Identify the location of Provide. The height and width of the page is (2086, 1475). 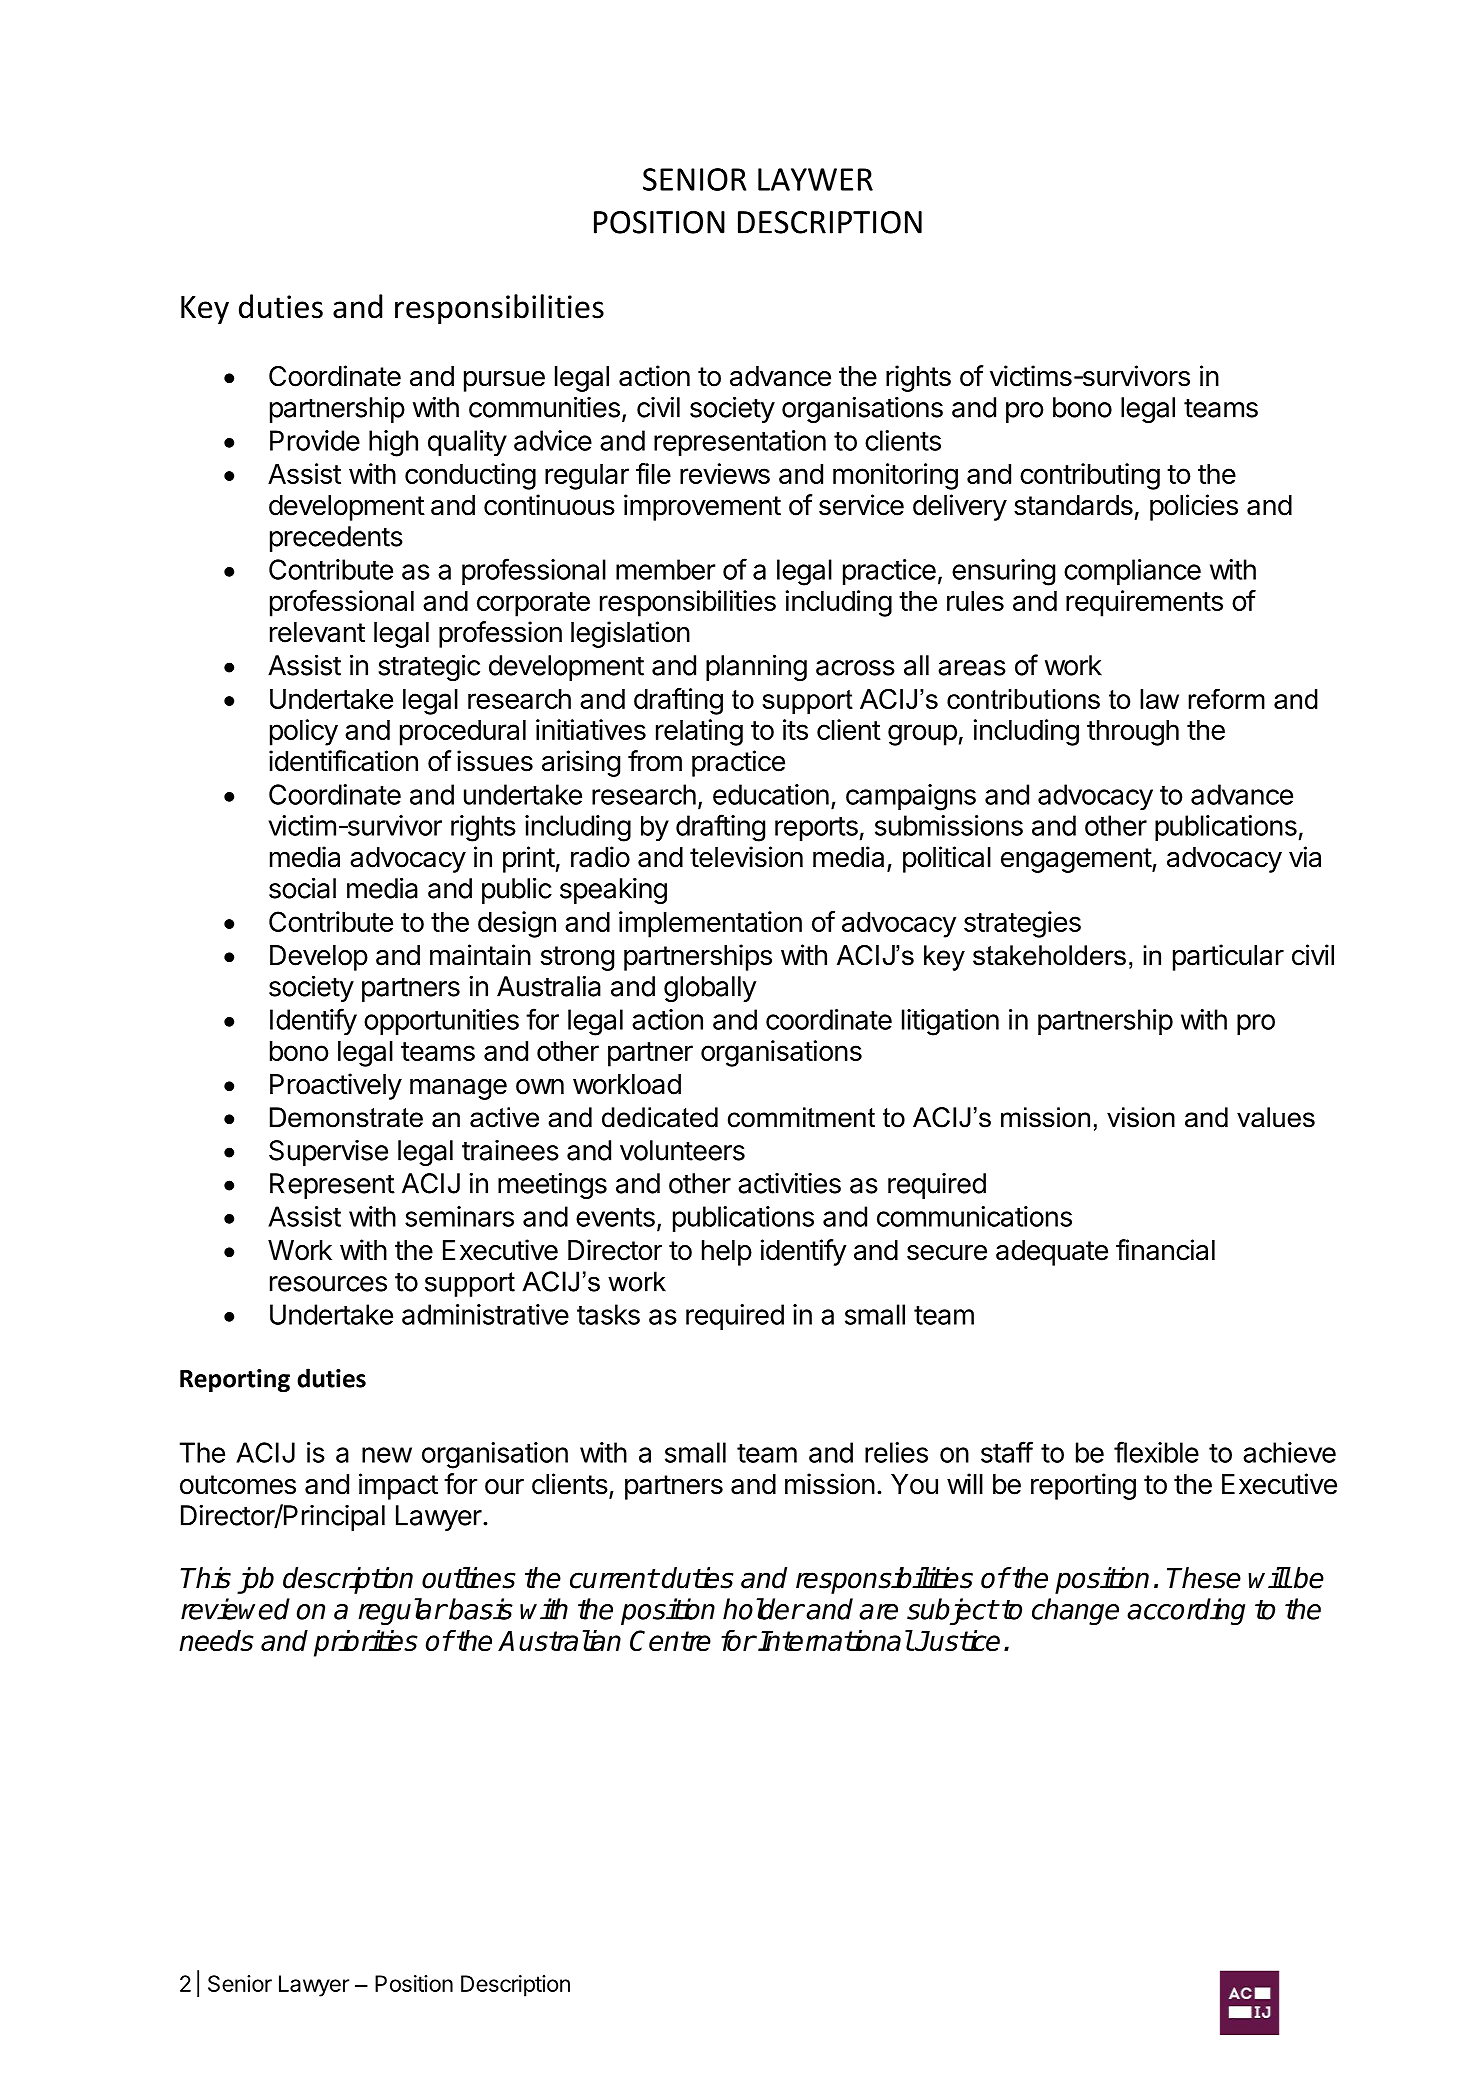
(315, 440).
